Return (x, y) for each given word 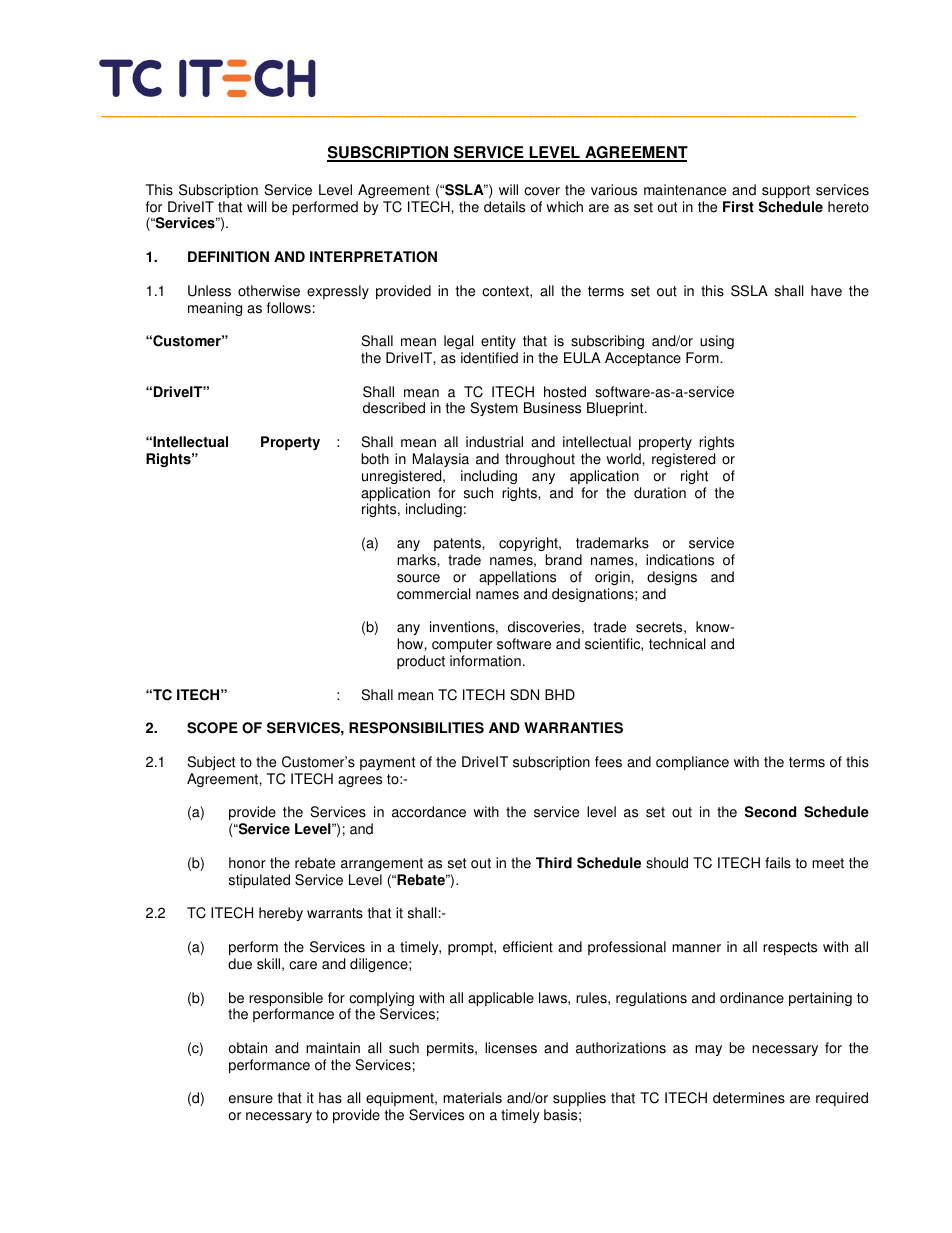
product (421, 662)
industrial (494, 442)
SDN (524, 695)
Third (554, 863)
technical (677, 644)
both (375, 459)
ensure (251, 1099)
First (738, 207)
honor (247, 863)
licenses (511, 1048)
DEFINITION (228, 257)
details (504, 207)
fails (778, 863)
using (717, 342)
